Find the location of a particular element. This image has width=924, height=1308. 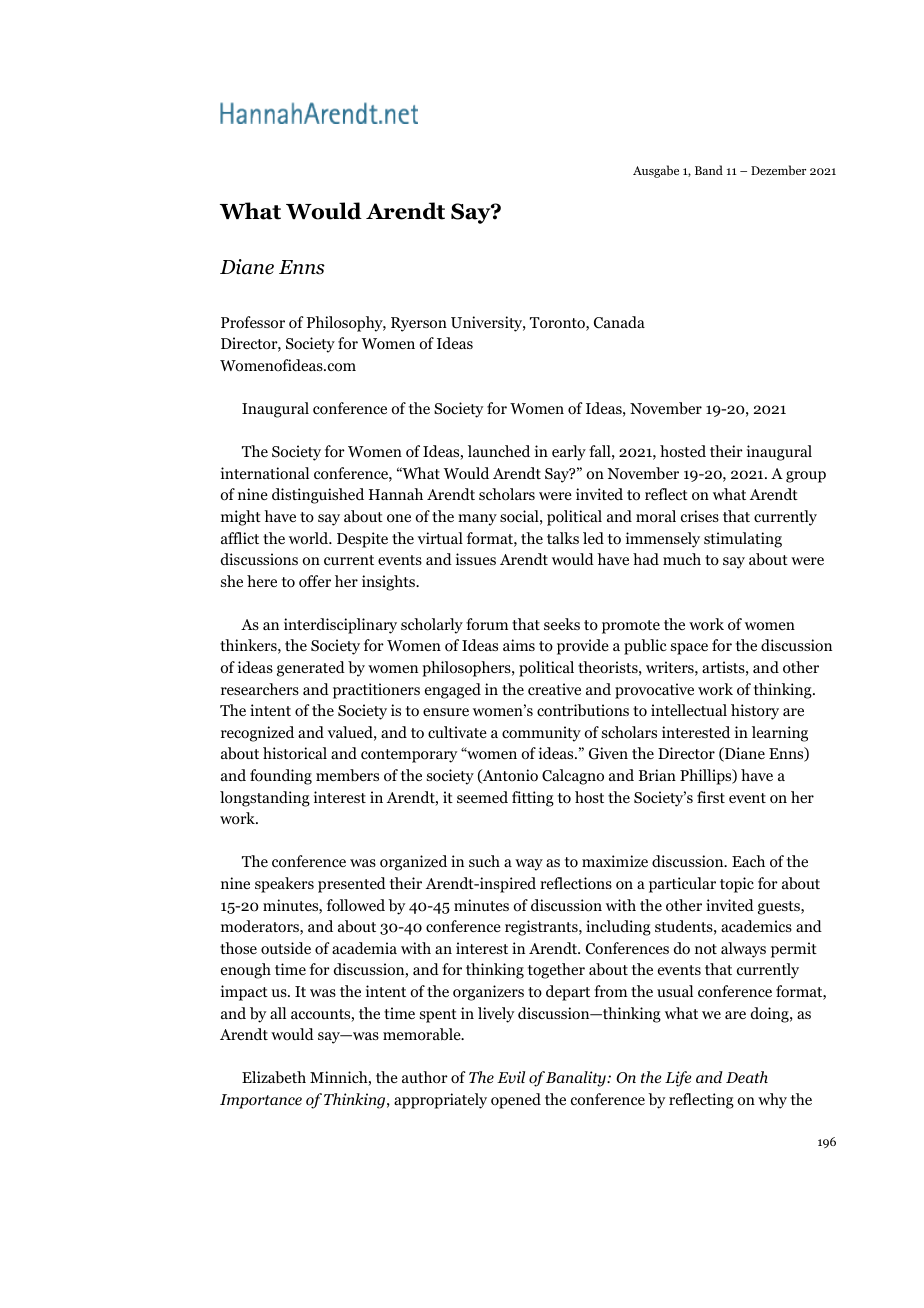

Professor is located at coordinates (253, 322).
